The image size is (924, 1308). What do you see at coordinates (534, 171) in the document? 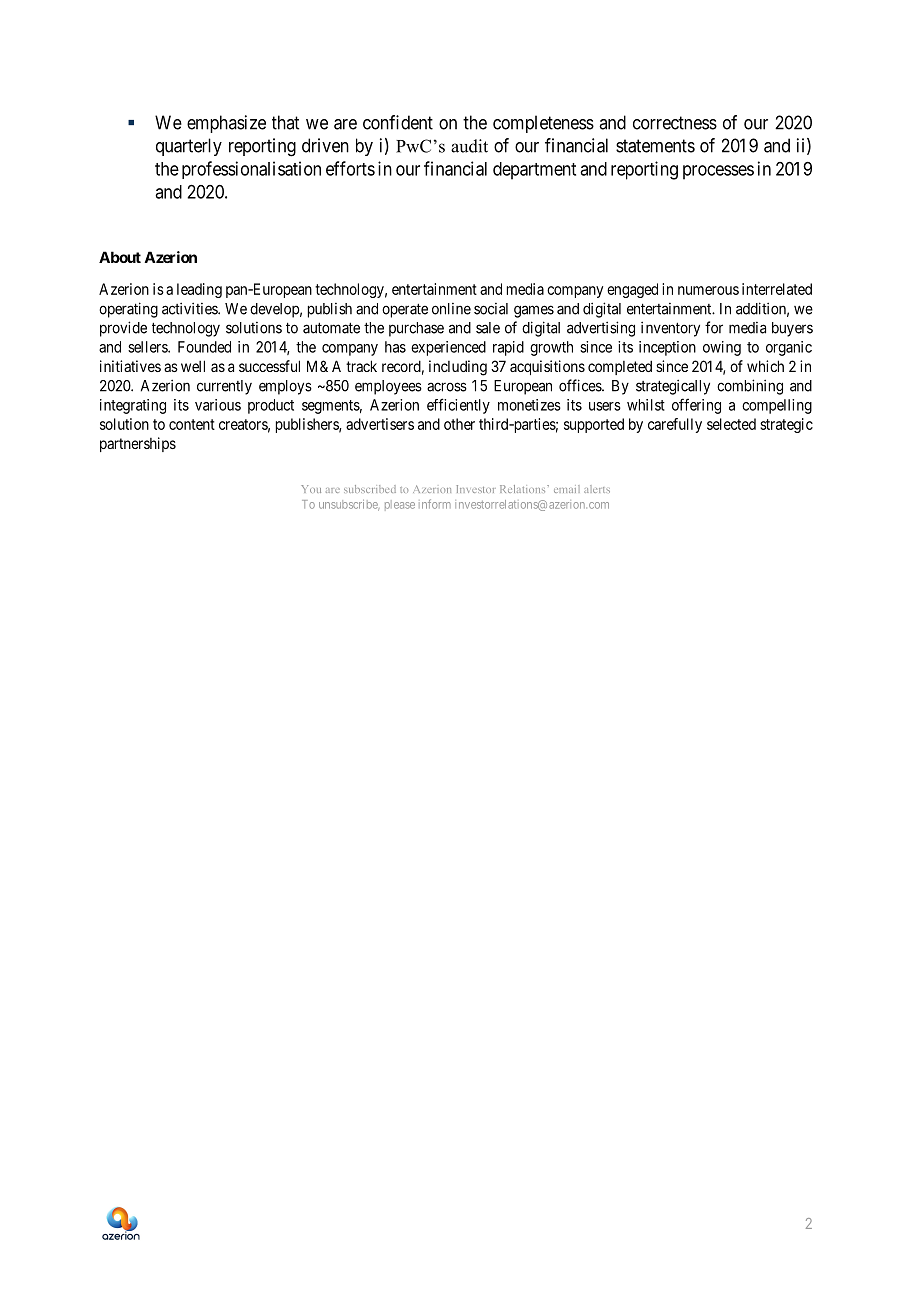
I see `department` at bounding box center [534, 171].
